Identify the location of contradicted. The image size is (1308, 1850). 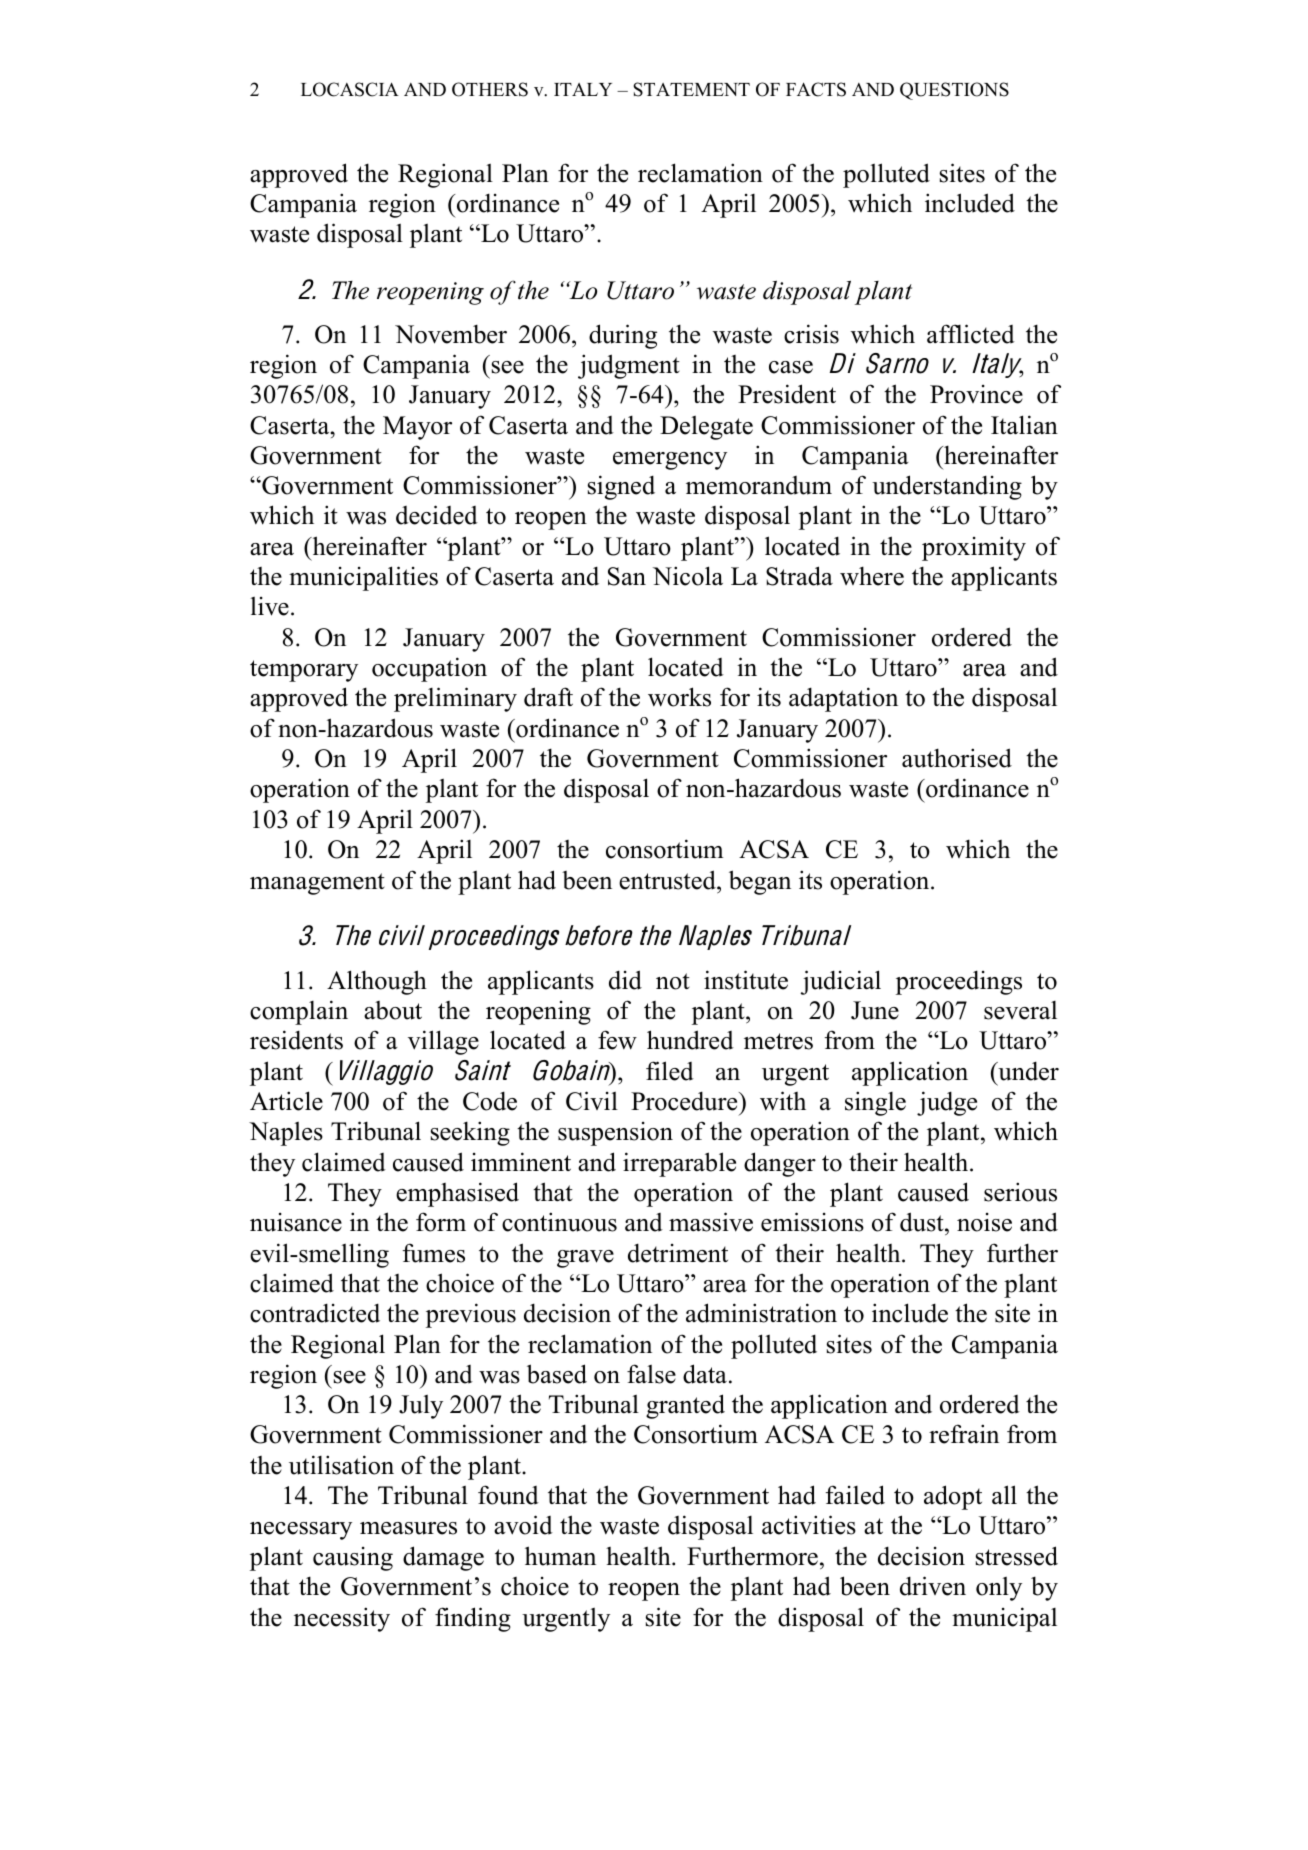
(315, 1313).
